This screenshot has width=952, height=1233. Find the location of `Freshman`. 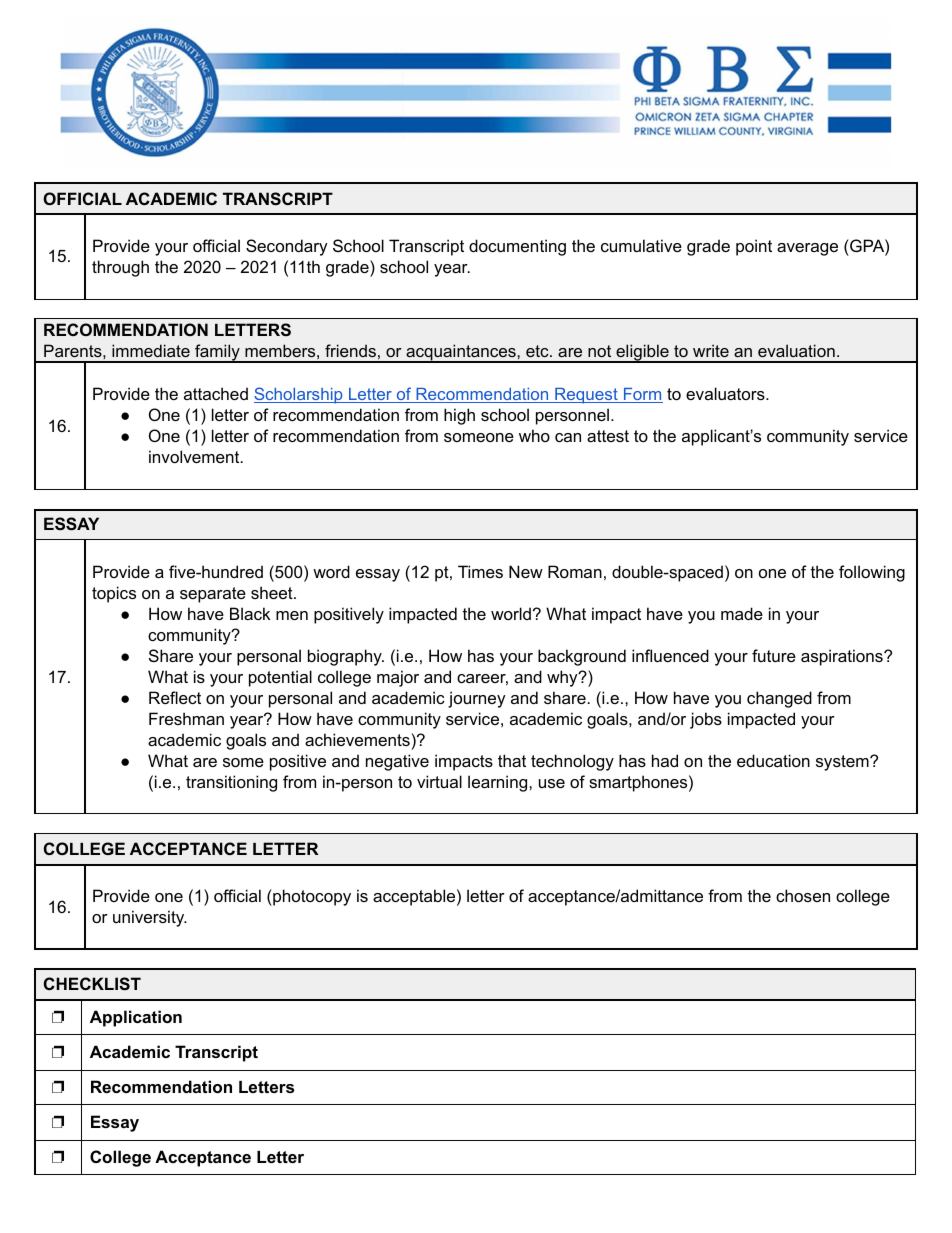

Freshman is located at coordinates (186, 718).
